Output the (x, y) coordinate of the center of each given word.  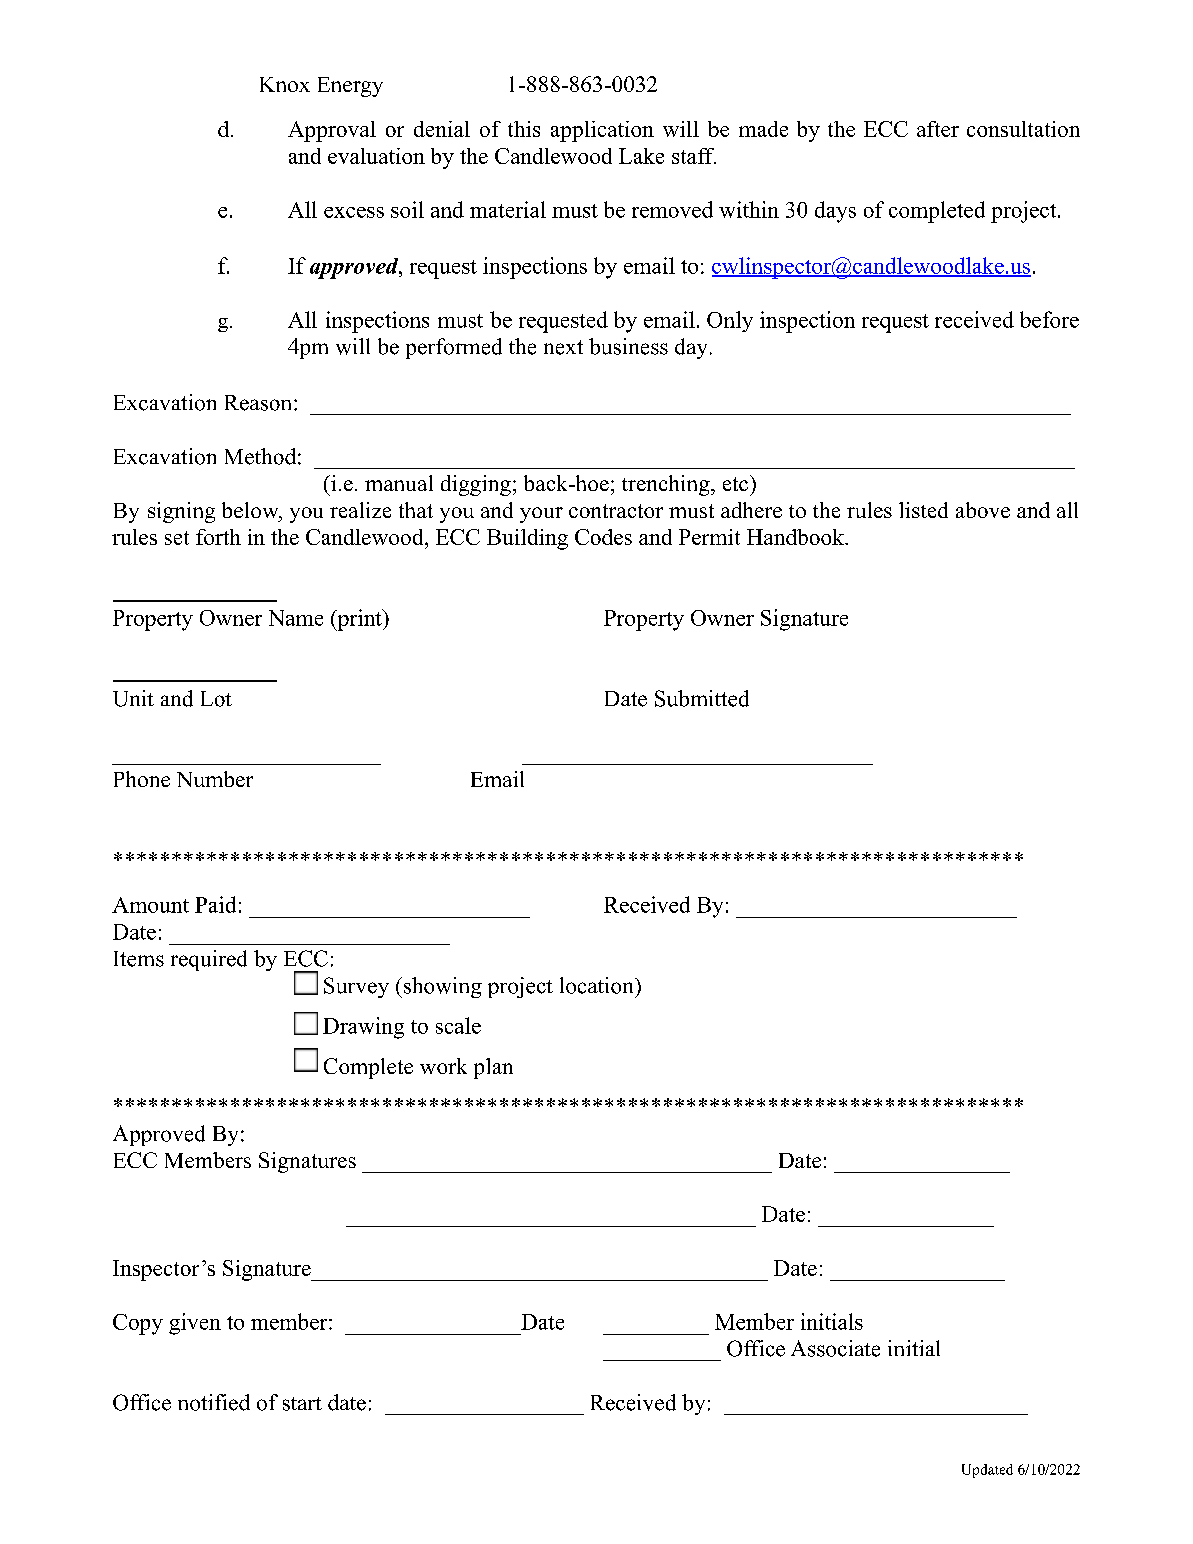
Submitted (702, 698)
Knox (285, 84)
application (602, 131)
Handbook (796, 537)
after (938, 129)
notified (214, 1402)
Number (215, 779)
